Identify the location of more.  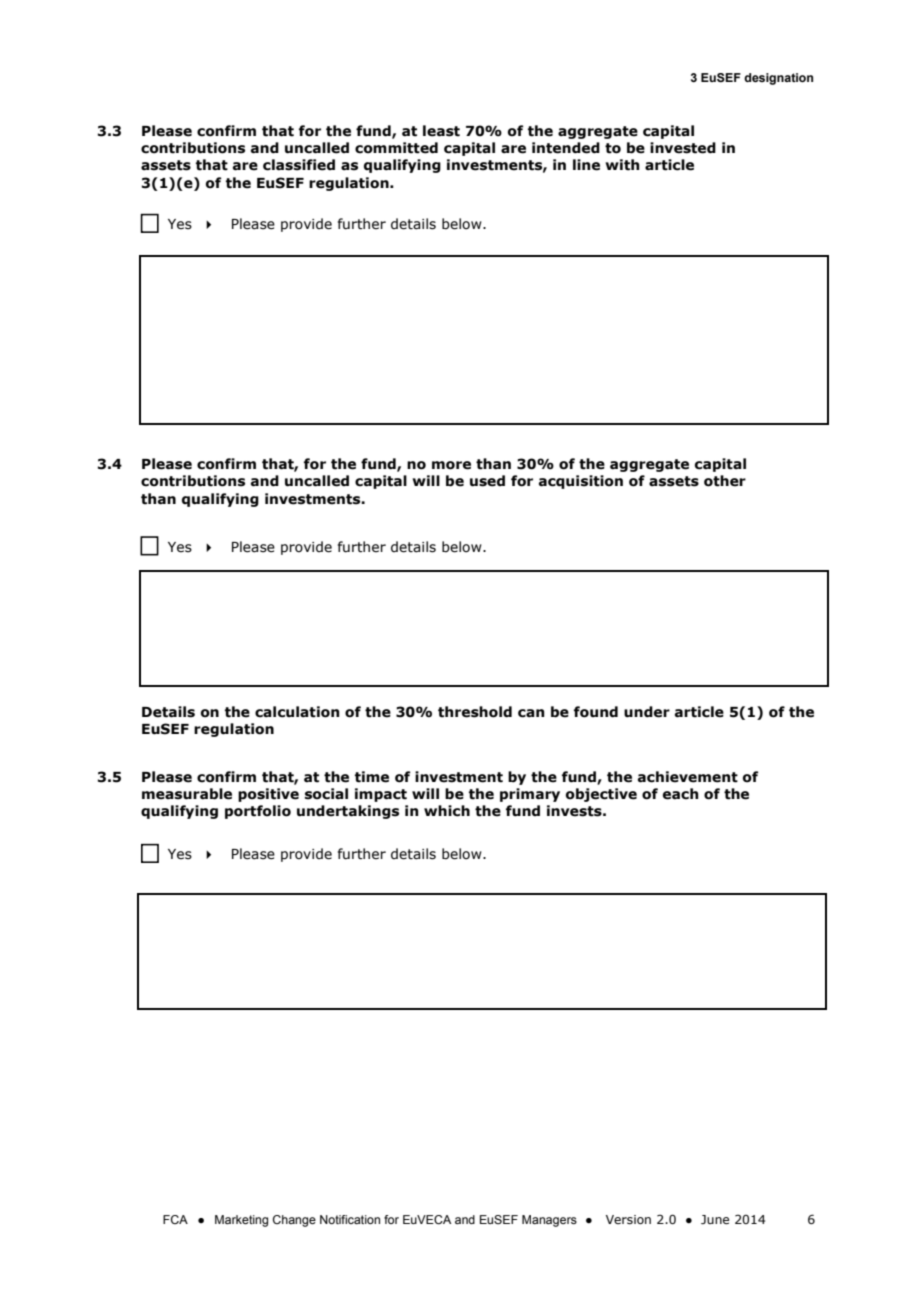
(451, 465).
